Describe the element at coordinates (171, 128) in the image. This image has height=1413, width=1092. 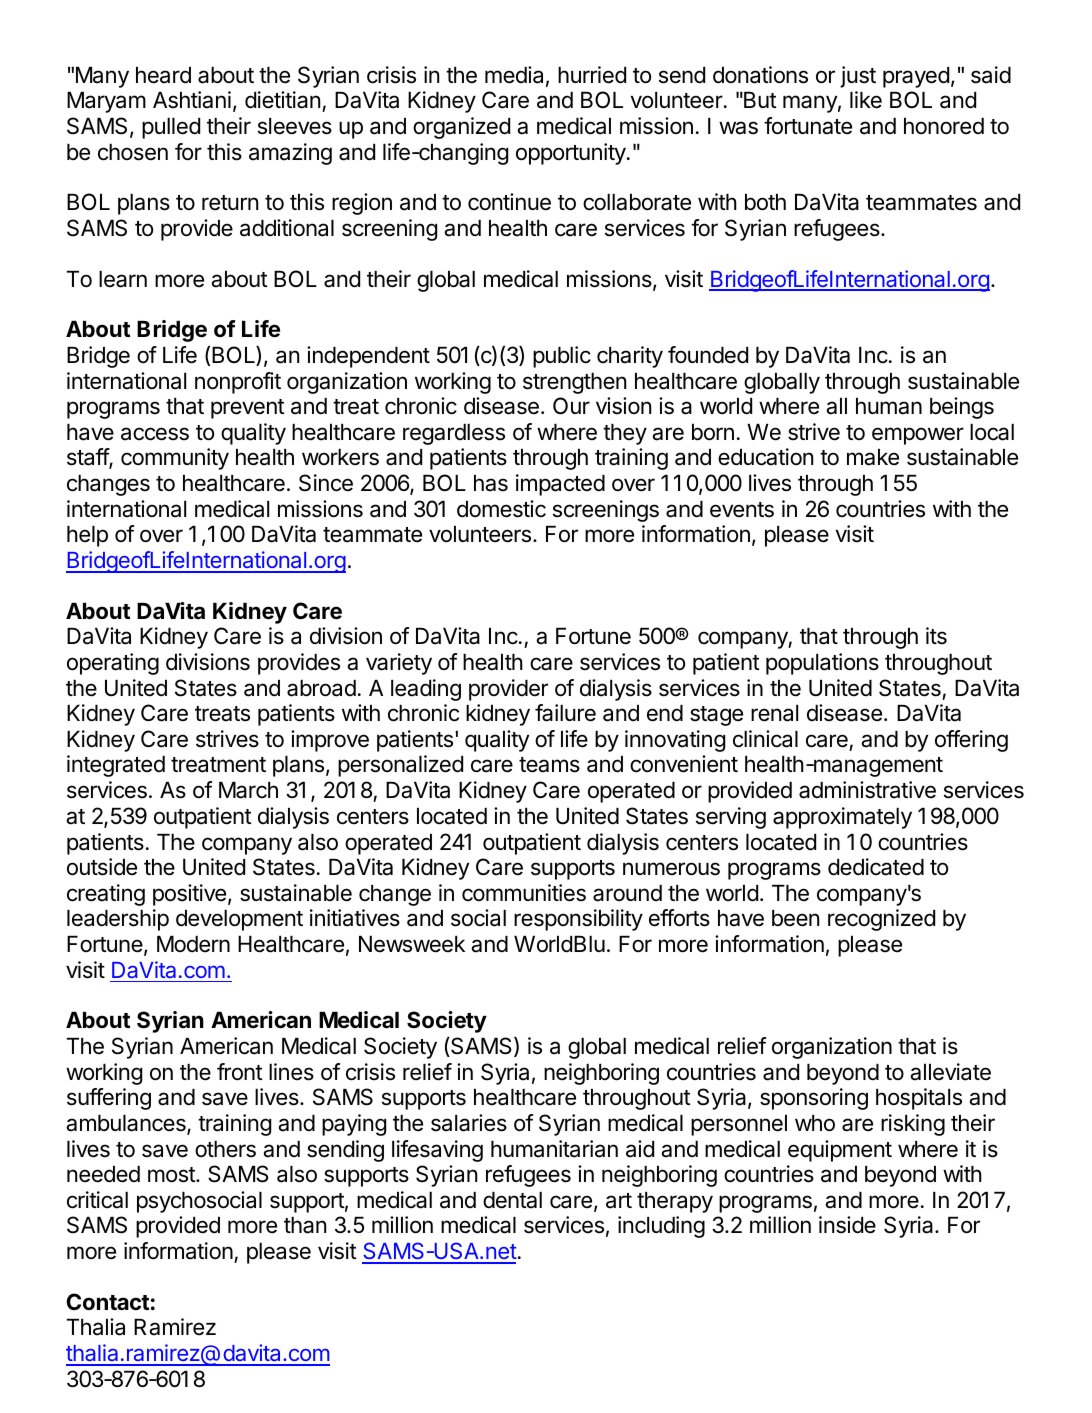
I see `pulled` at that location.
